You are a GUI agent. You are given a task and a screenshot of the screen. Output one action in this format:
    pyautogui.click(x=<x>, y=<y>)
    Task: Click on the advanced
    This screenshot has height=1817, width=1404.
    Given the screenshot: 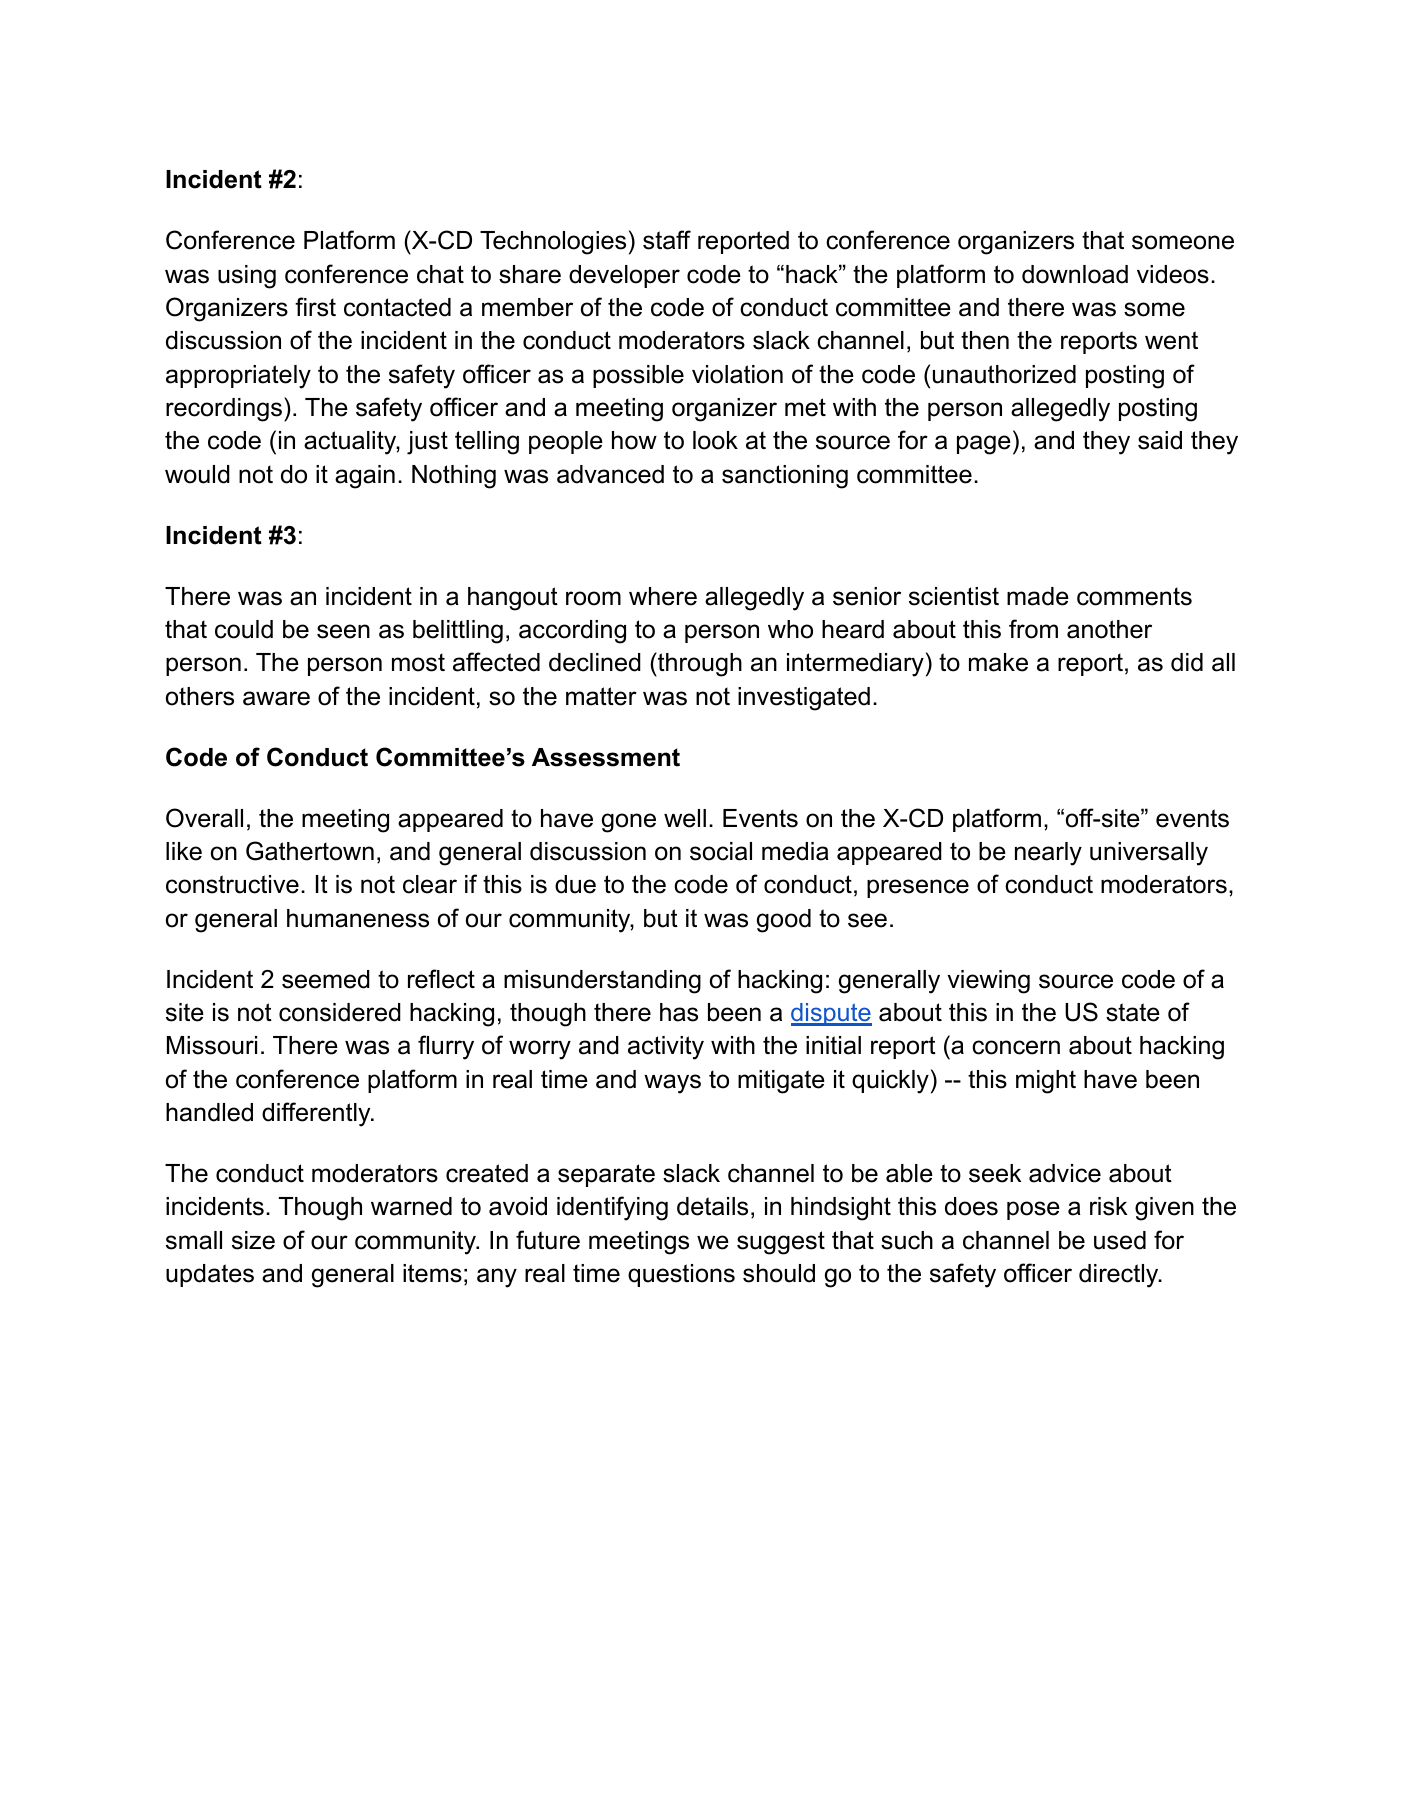 What is the action you would take?
    pyautogui.click(x=610, y=474)
